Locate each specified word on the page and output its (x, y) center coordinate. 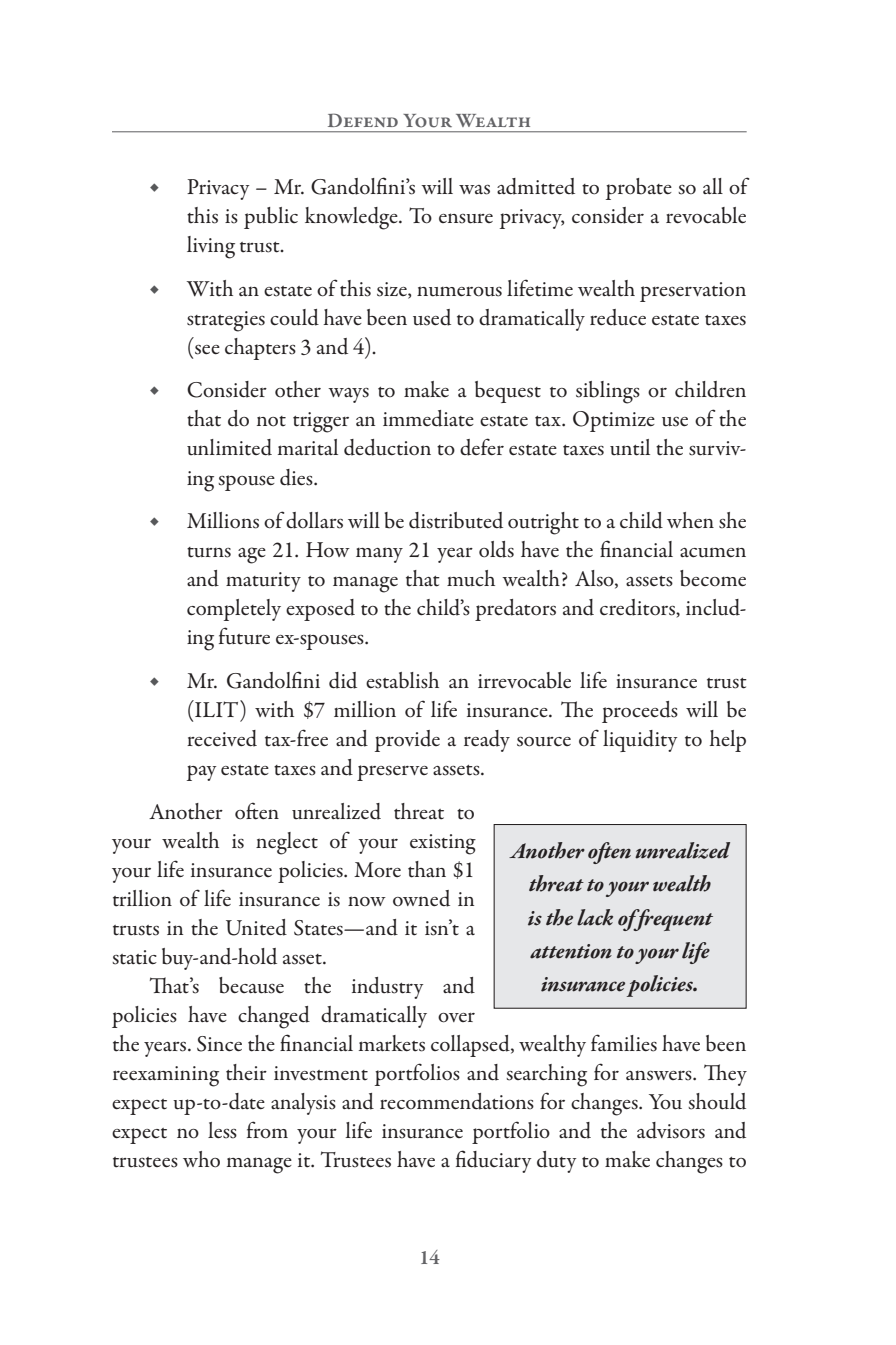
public (271, 218)
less (222, 1130)
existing (443, 844)
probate (639, 189)
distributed (456, 520)
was (474, 190)
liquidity (640, 741)
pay (201, 773)
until (630, 447)
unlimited (229, 447)
